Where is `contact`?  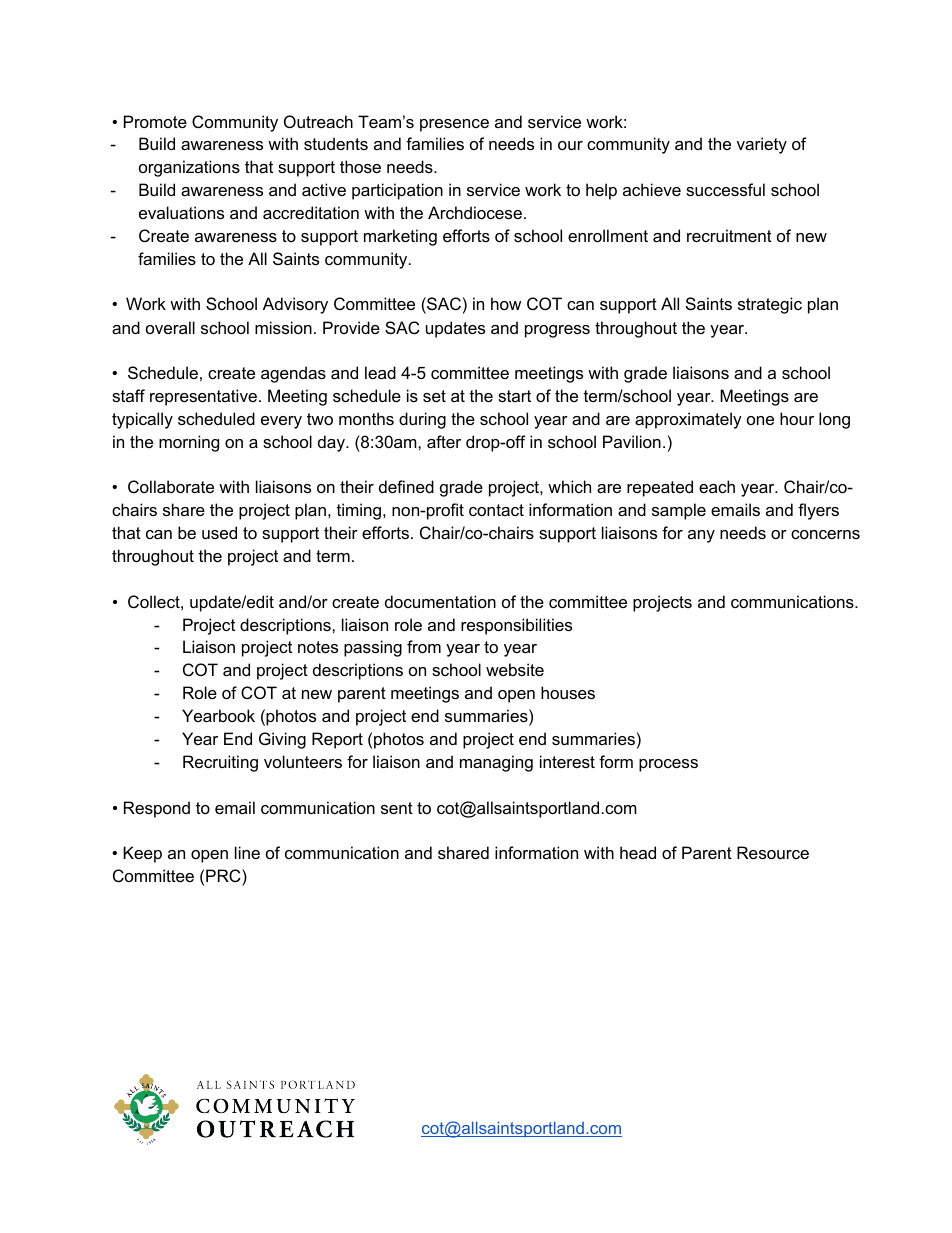 contact is located at coordinates (496, 510).
